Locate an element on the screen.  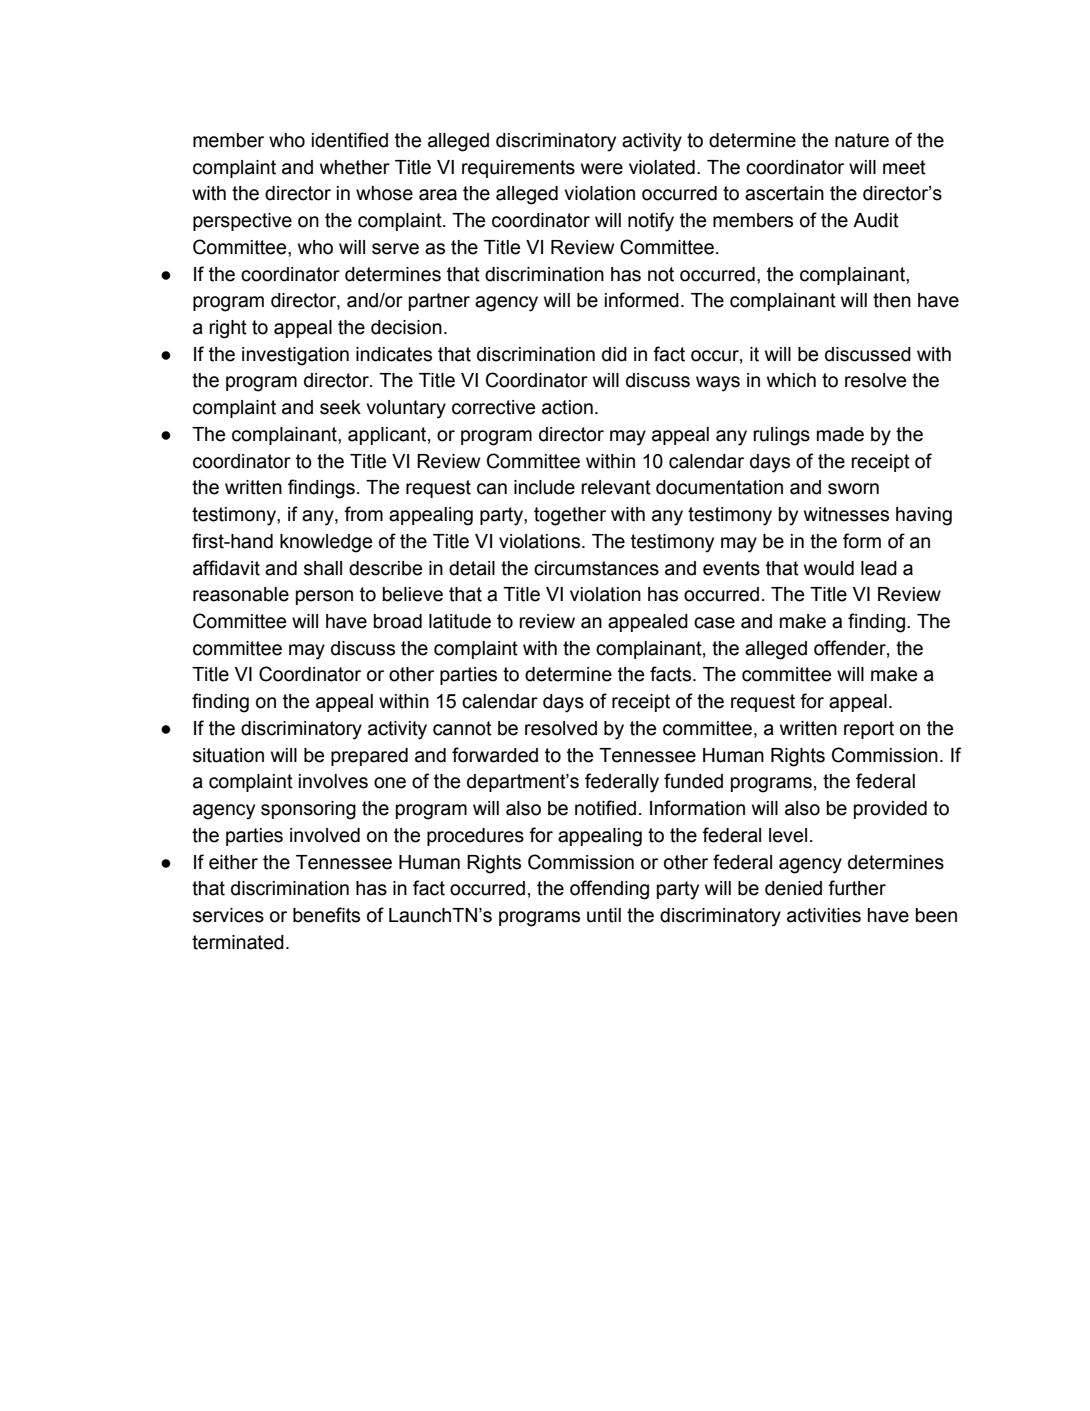
nature is located at coordinates (862, 140).
